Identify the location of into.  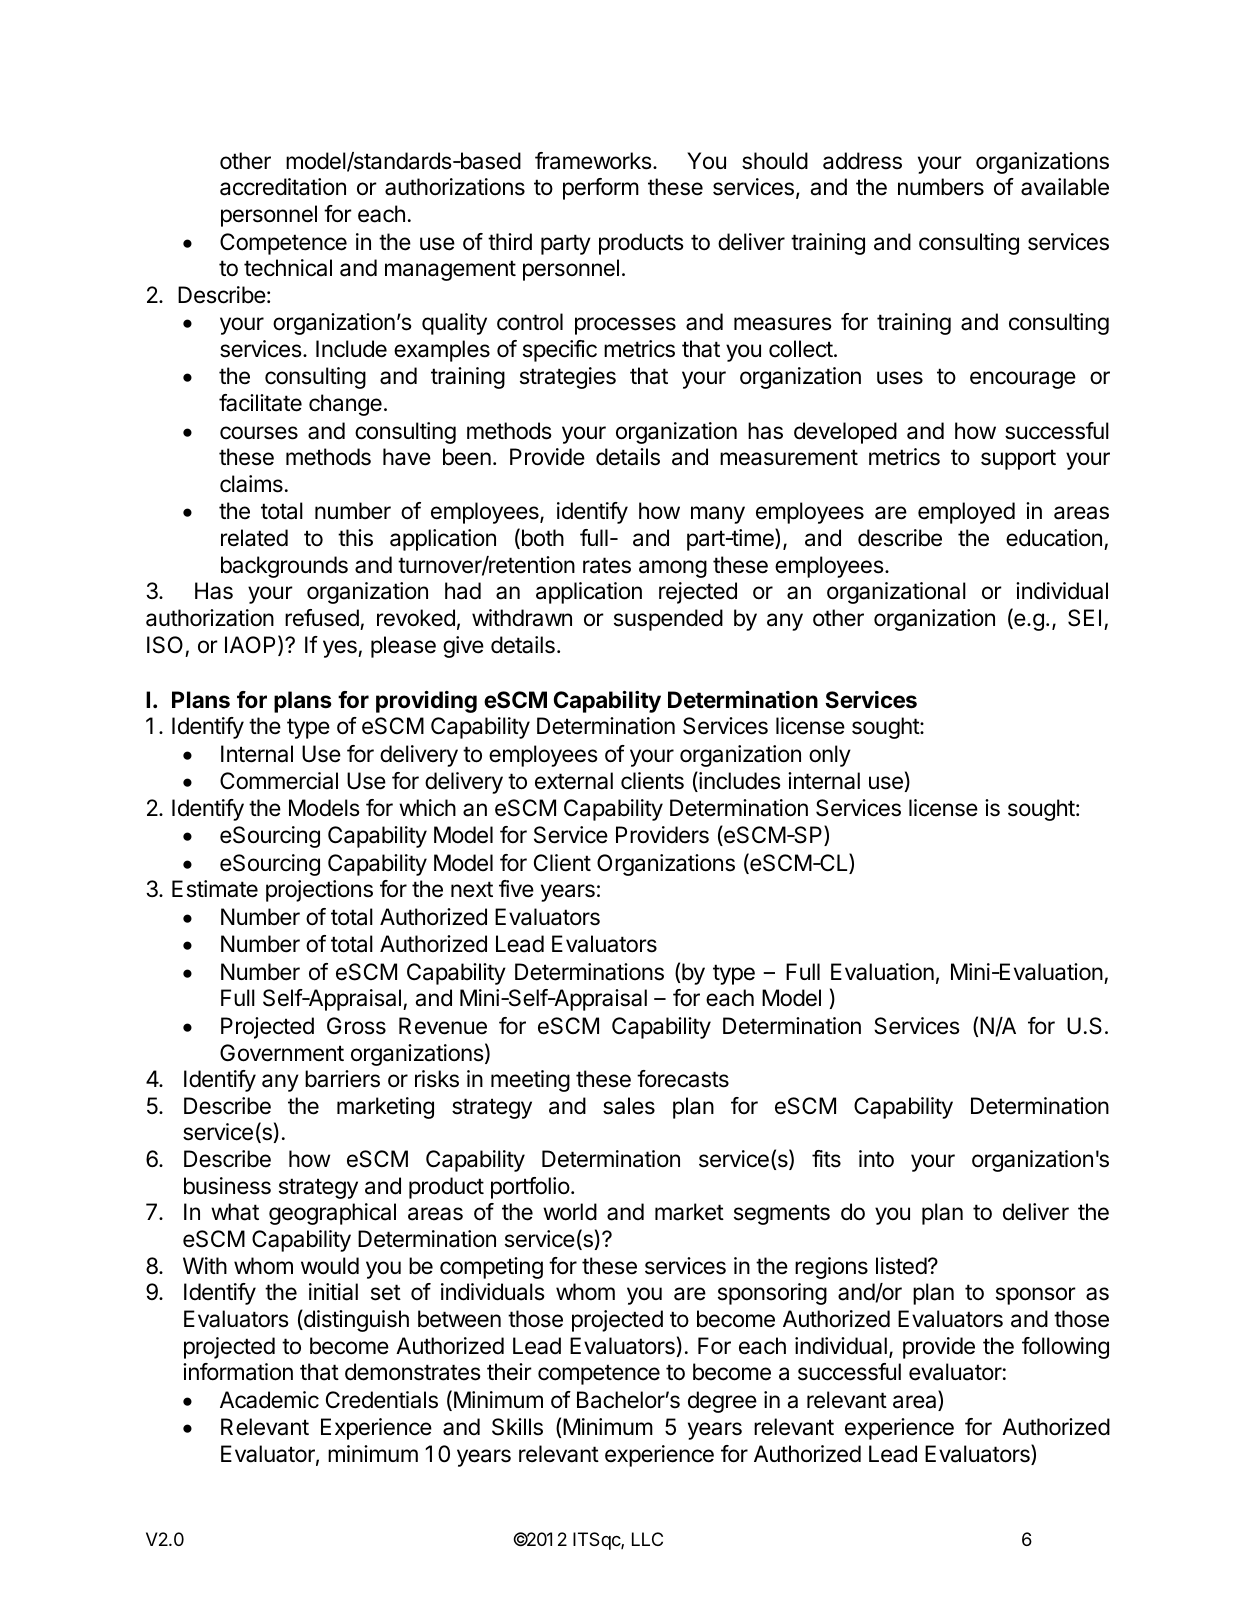
(876, 1159).
